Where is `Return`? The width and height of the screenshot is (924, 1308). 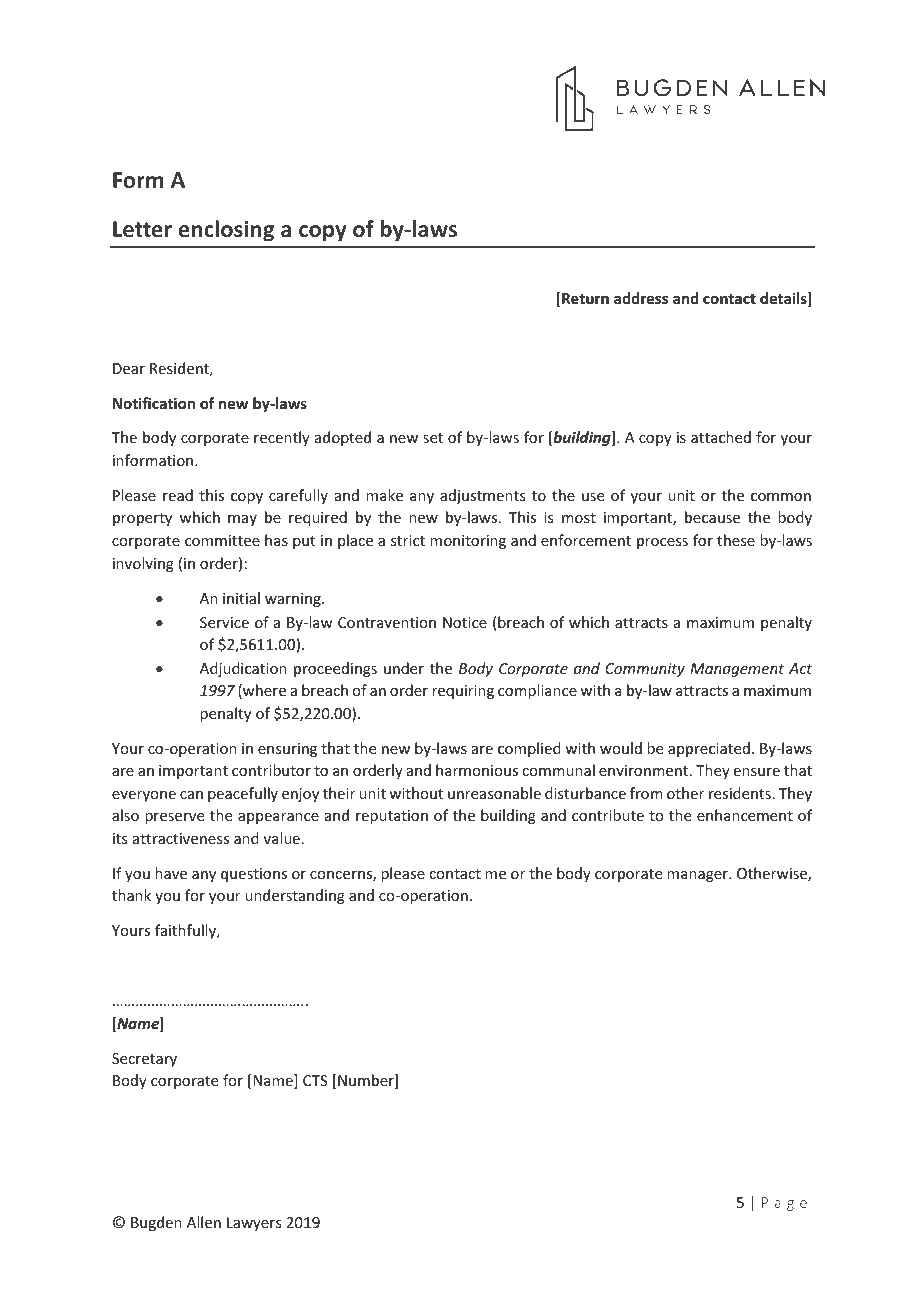 Return is located at coordinates (585, 298).
